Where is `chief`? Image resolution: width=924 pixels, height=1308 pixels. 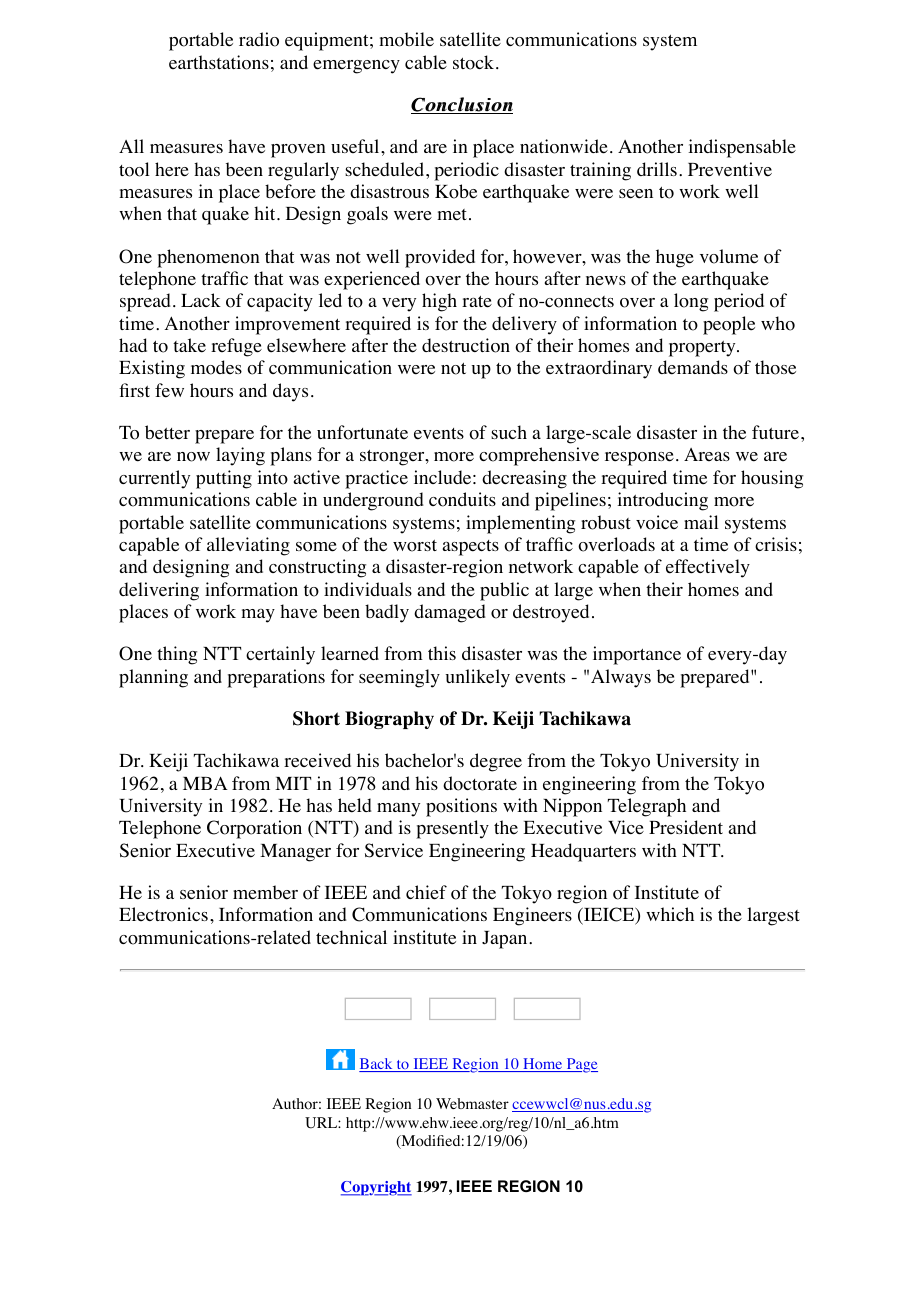 chief is located at coordinates (426, 892).
